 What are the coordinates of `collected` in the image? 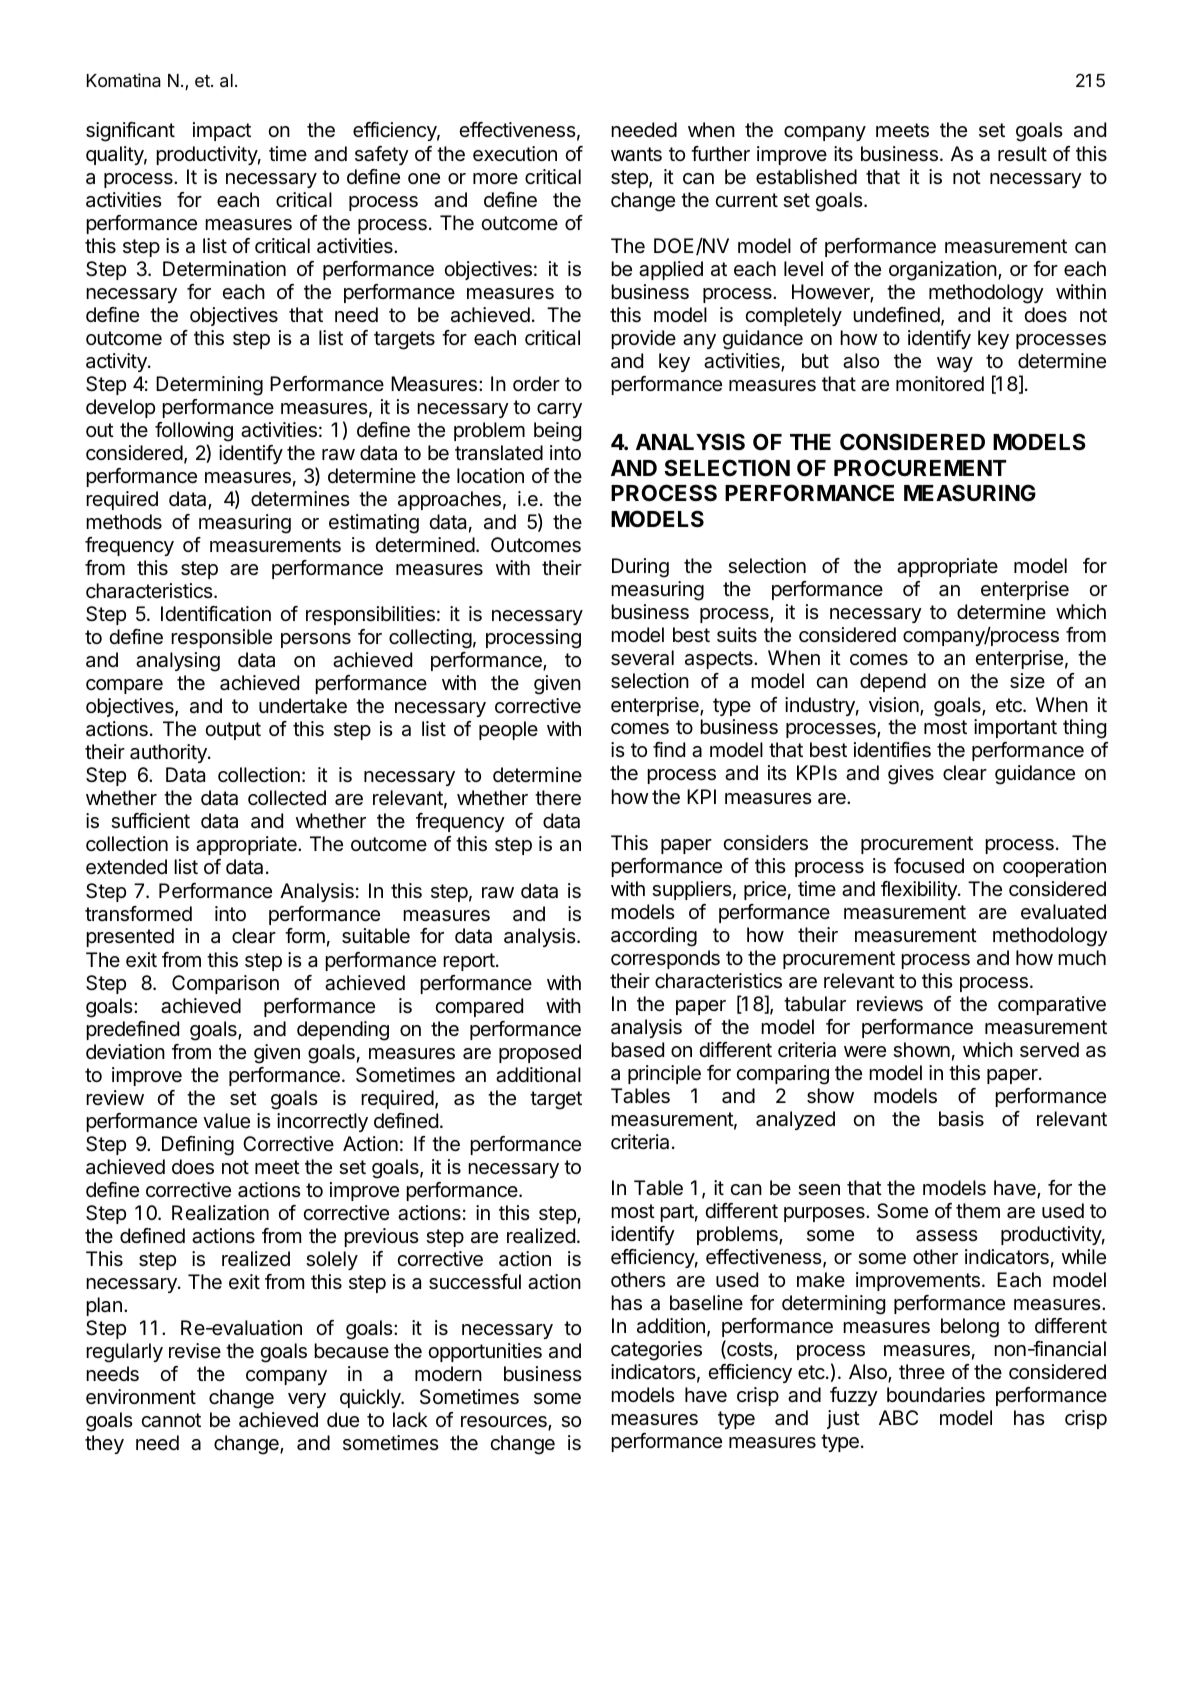 It's located at (287, 798).
